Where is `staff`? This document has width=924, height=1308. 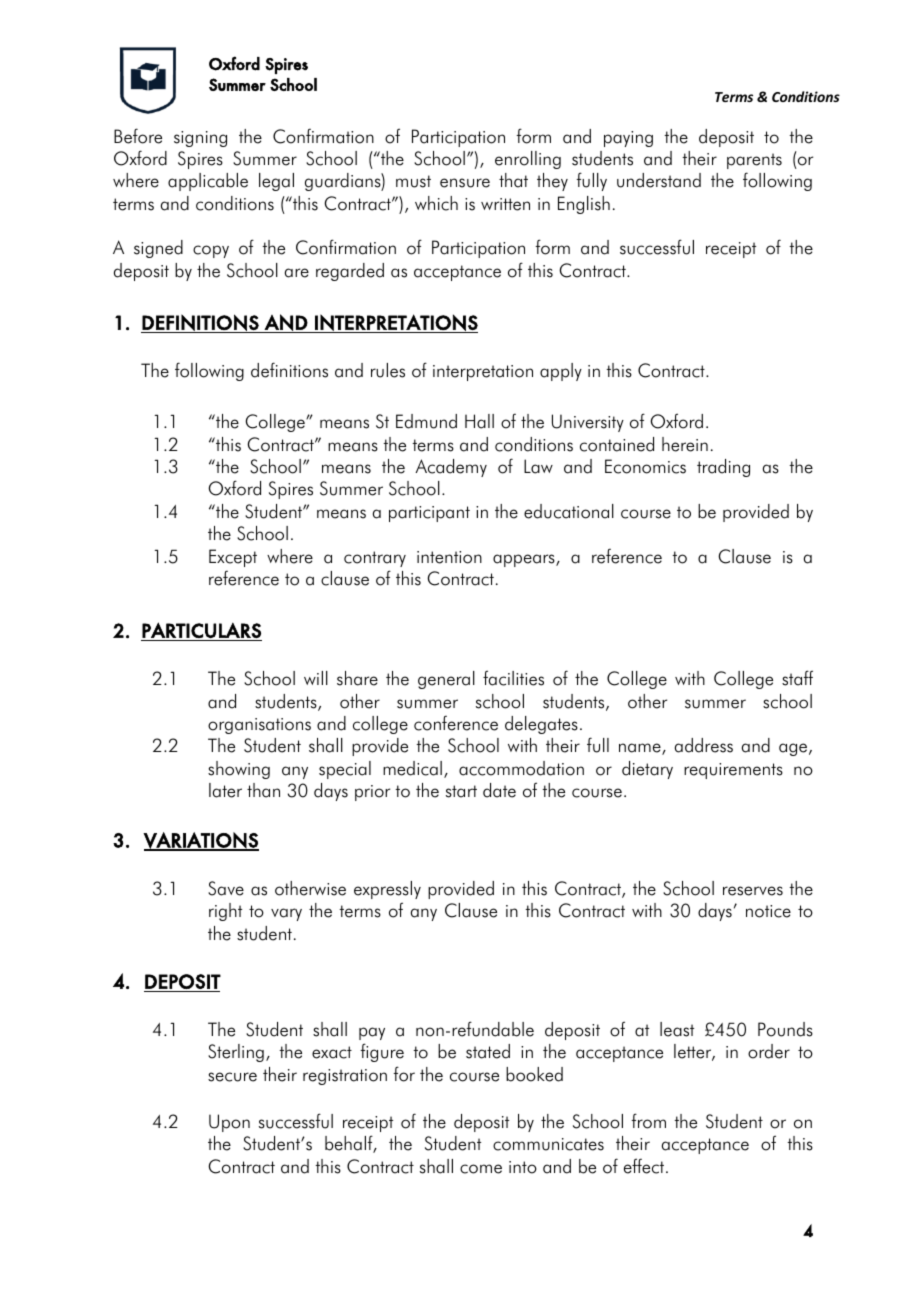 staff is located at coordinates (797, 678).
